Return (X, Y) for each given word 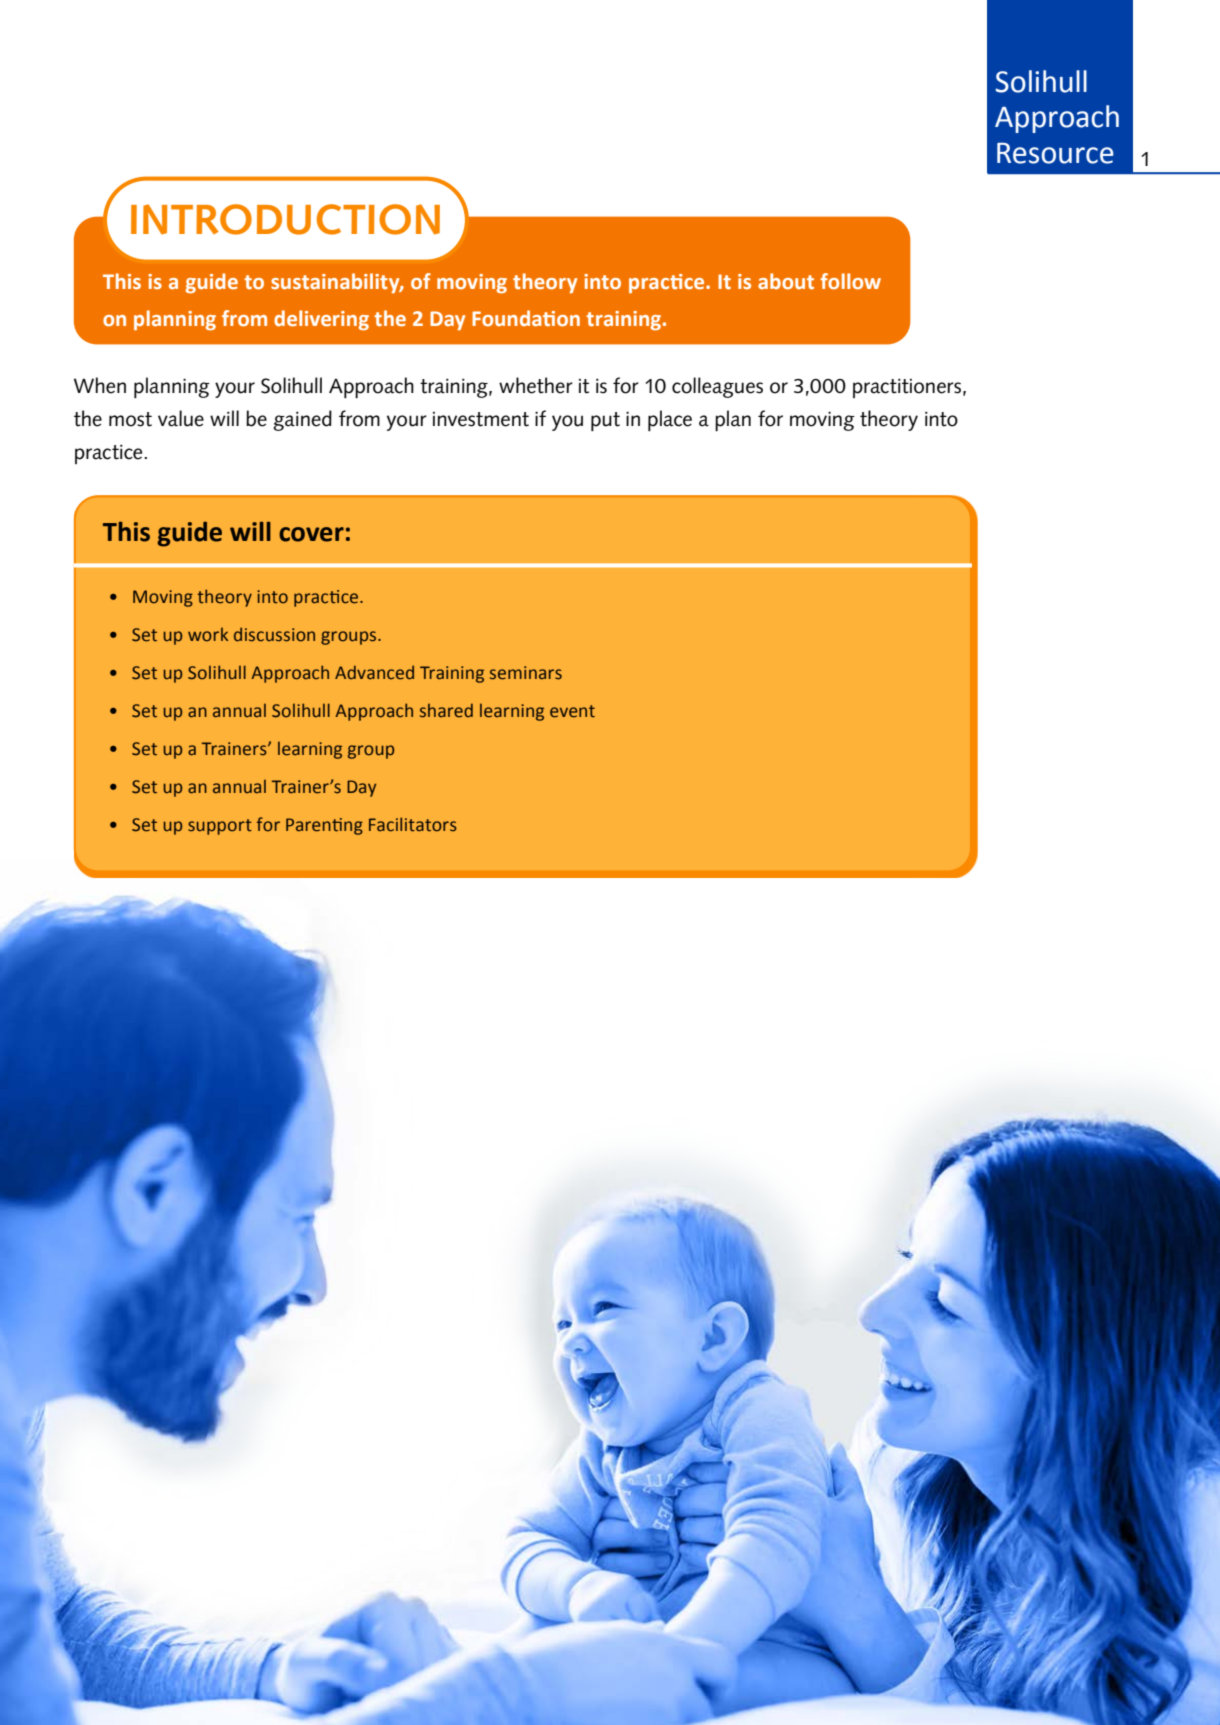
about (786, 281)
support (220, 827)
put (605, 421)
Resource (1055, 153)
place (670, 420)
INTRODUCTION (285, 219)
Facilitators (413, 824)
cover (311, 534)
